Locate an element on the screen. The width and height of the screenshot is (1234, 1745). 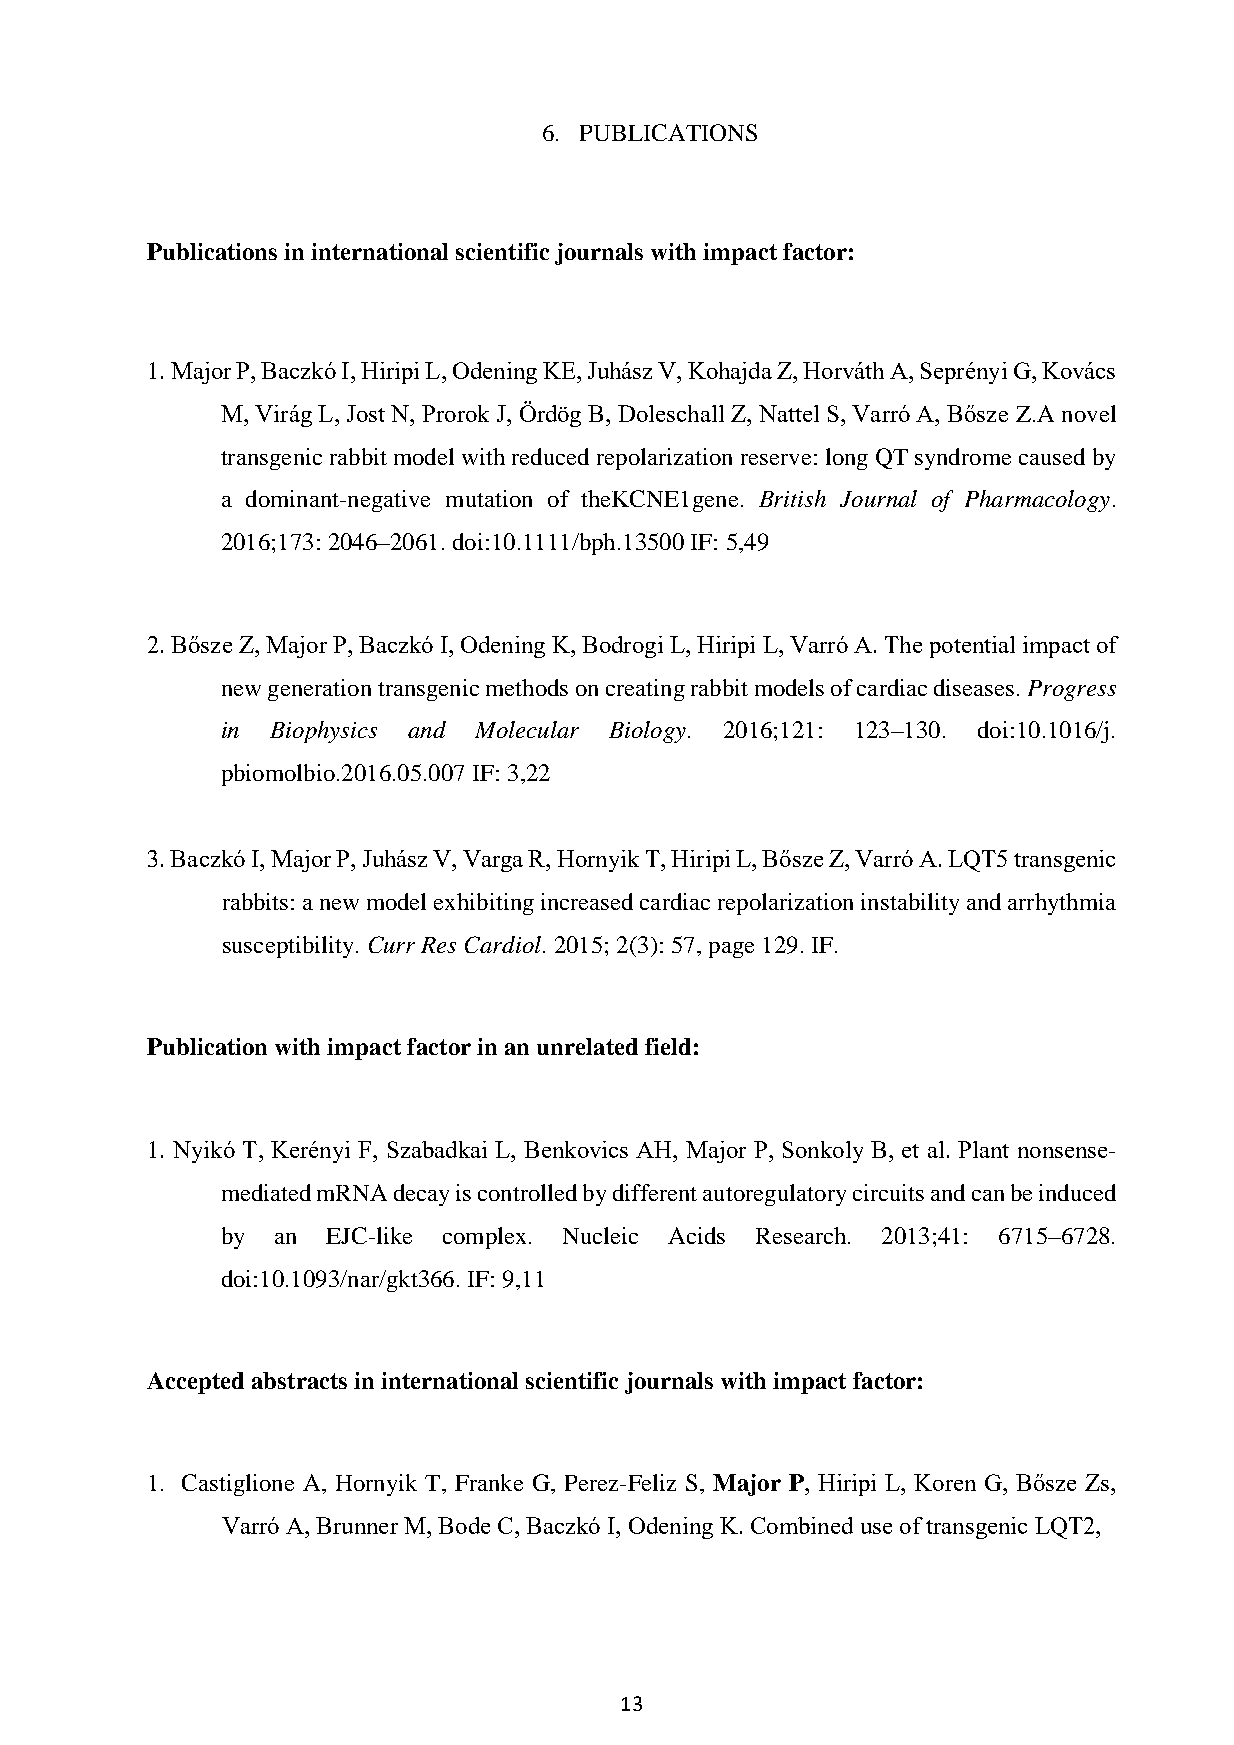
syndrome is located at coordinates (963, 459).
